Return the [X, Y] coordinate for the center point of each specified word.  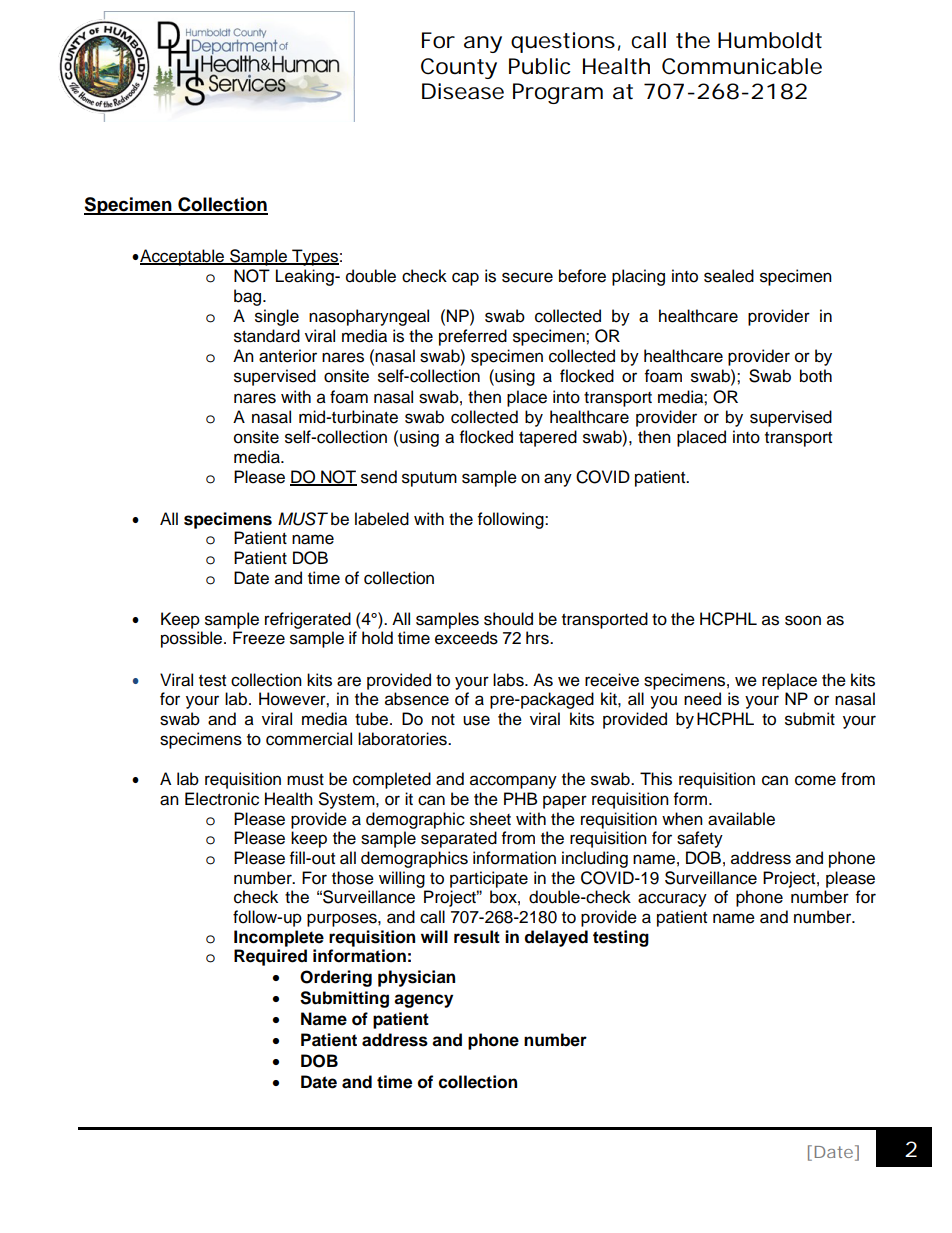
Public [539, 66]
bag [249, 297]
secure [527, 277]
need [702, 699]
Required [270, 957]
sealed [729, 276]
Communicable [742, 66]
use [476, 720]
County [459, 68]
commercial [309, 739]
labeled [382, 519]
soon [803, 620]
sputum [429, 479]
